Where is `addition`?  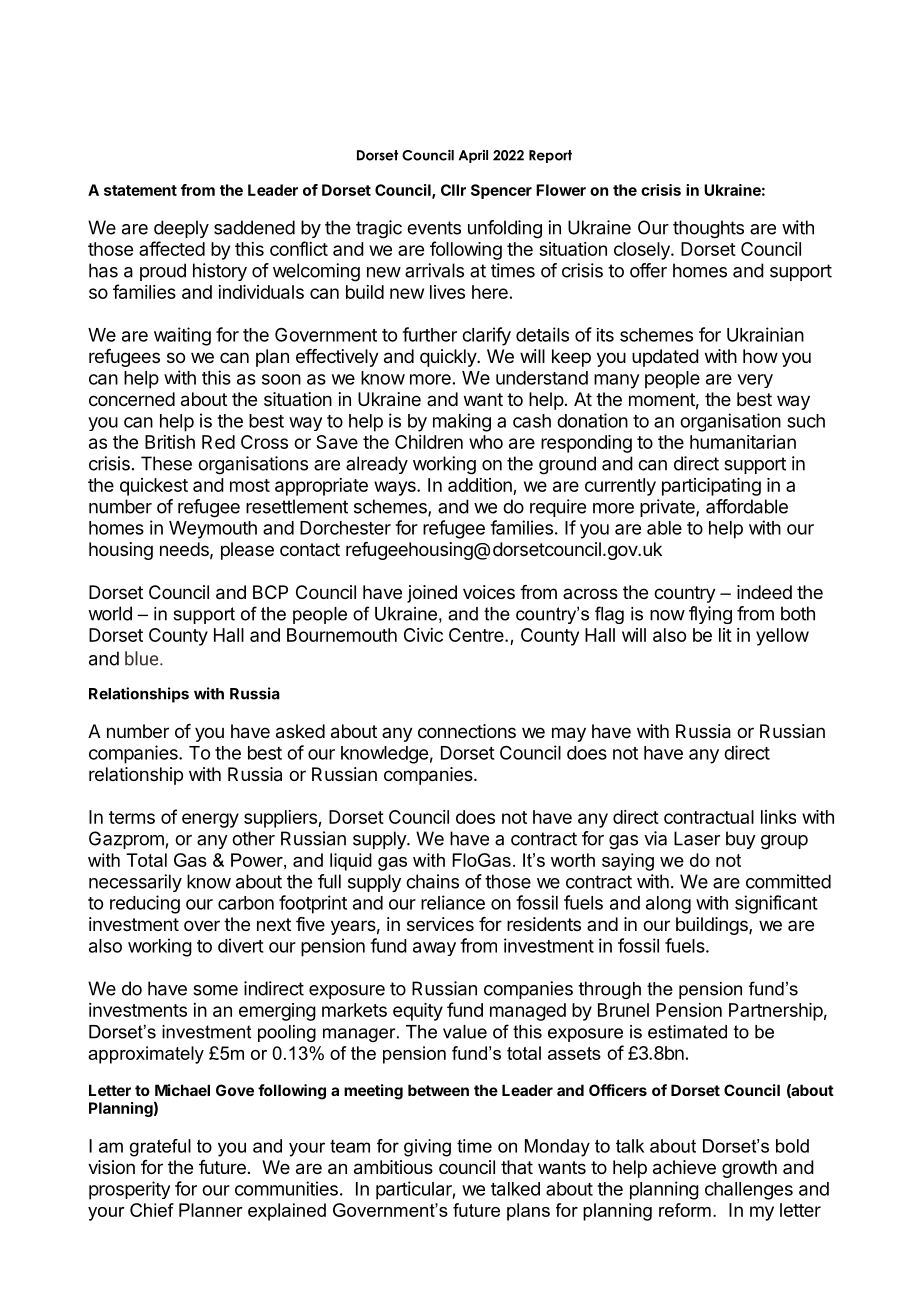 addition is located at coordinates (480, 485).
